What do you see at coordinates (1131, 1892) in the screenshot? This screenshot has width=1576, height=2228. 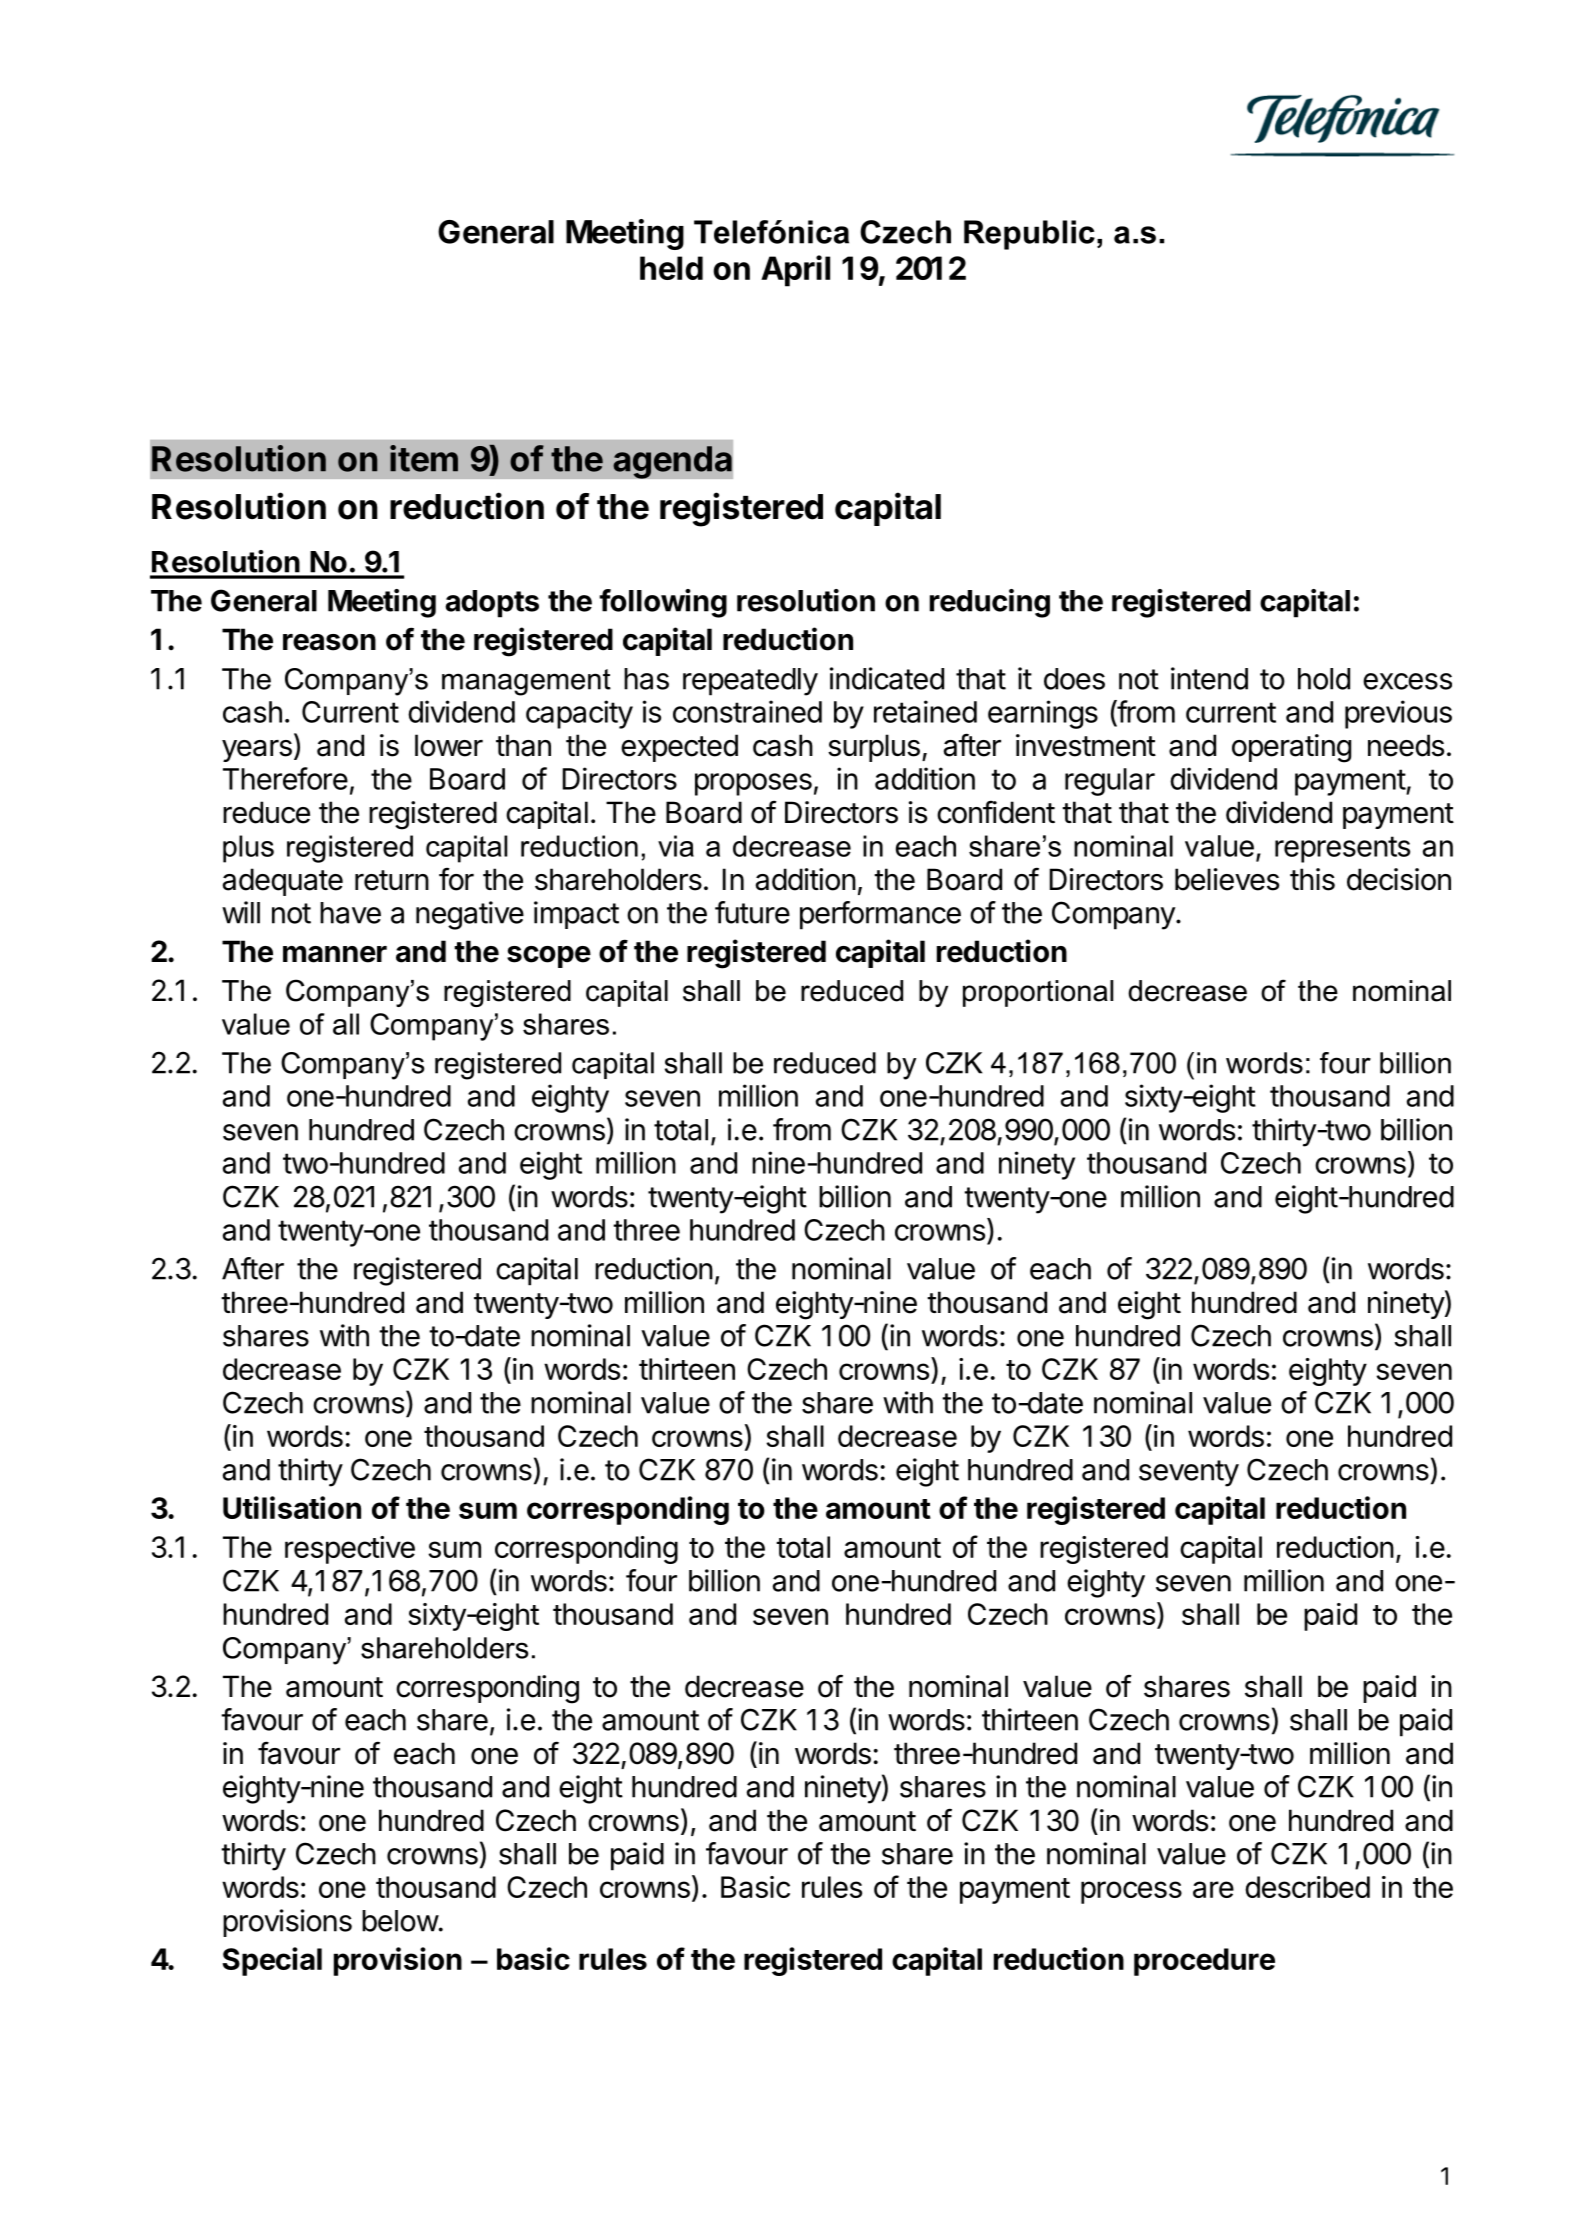 I see `process` at bounding box center [1131, 1892].
